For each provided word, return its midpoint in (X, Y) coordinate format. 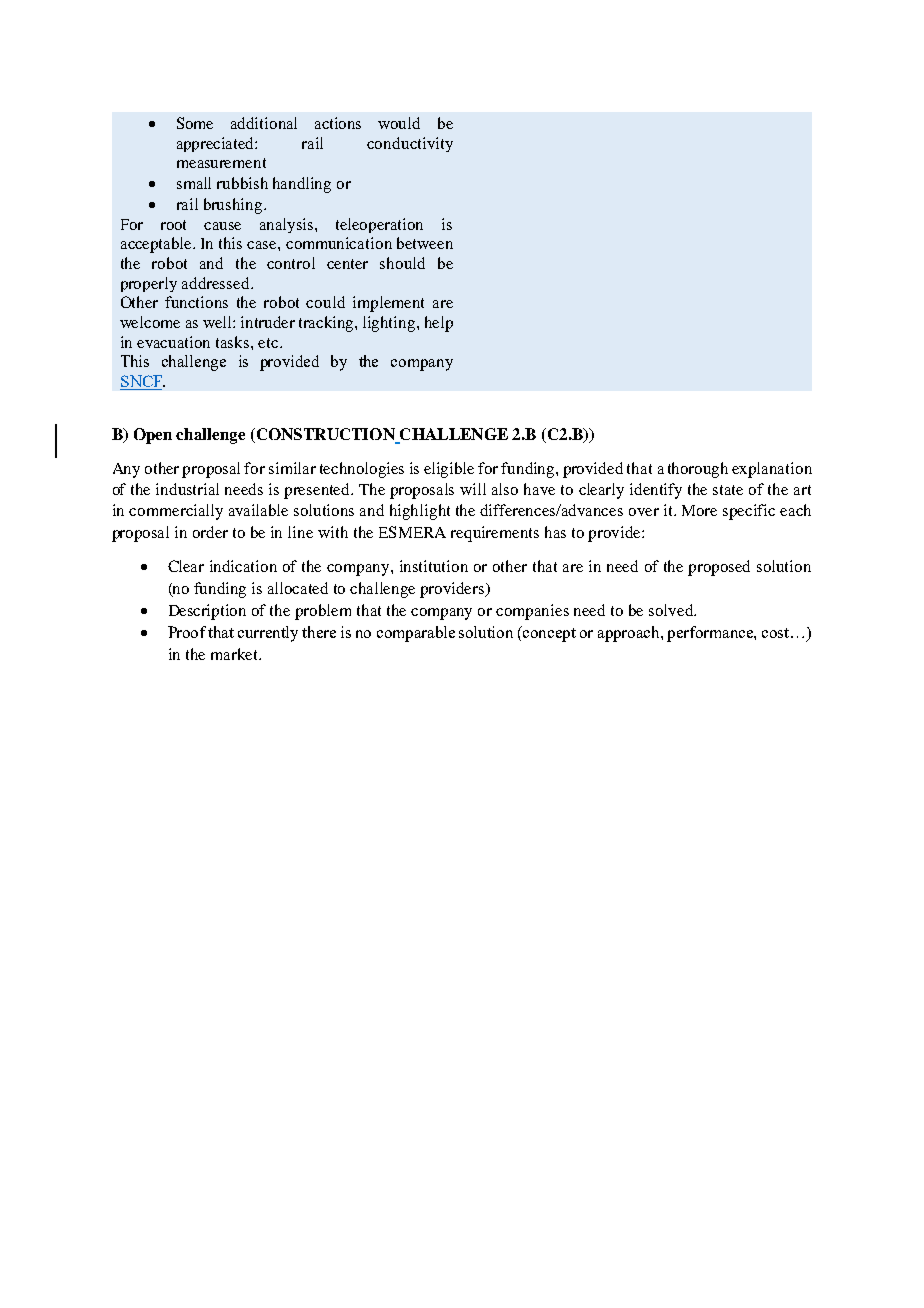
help (439, 324)
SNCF (142, 382)
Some (195, 123)
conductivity (410, 144)
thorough (698, 470)
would (399, 123)
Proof (188, 632)
